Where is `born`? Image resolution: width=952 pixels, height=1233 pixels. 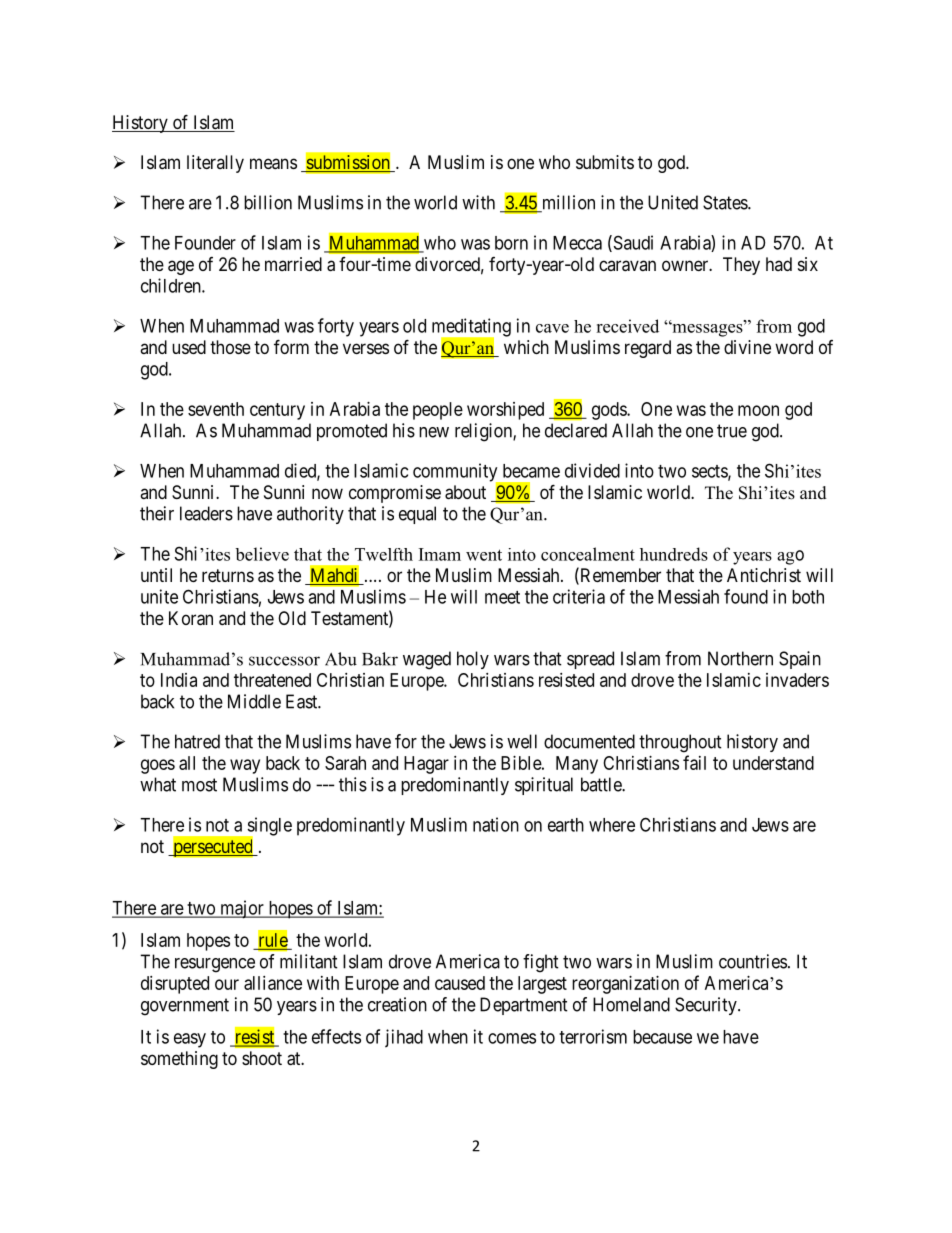 born is located at coordinates (511, 243).
